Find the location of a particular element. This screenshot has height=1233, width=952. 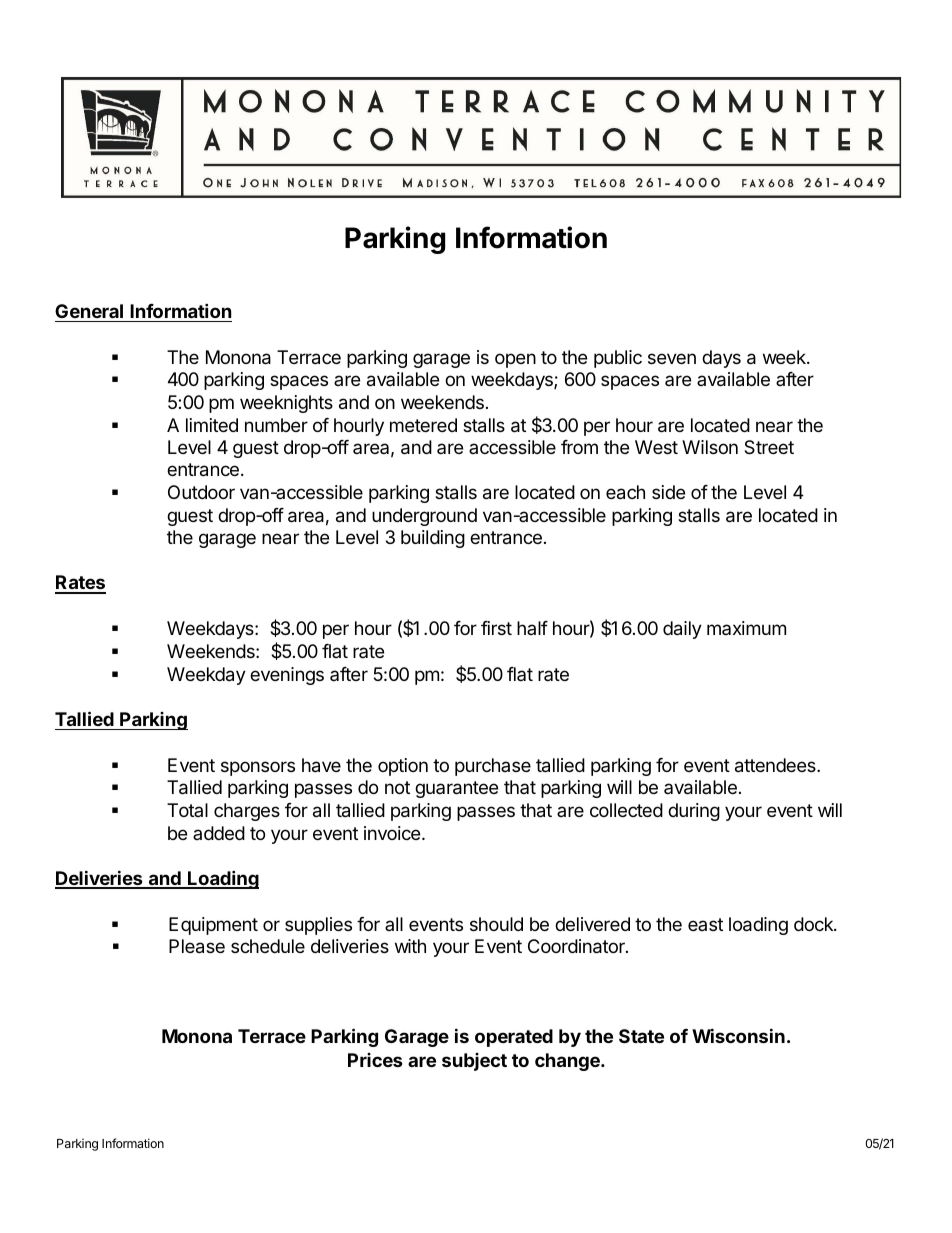

maximum is located at coordinates (746, 628).
